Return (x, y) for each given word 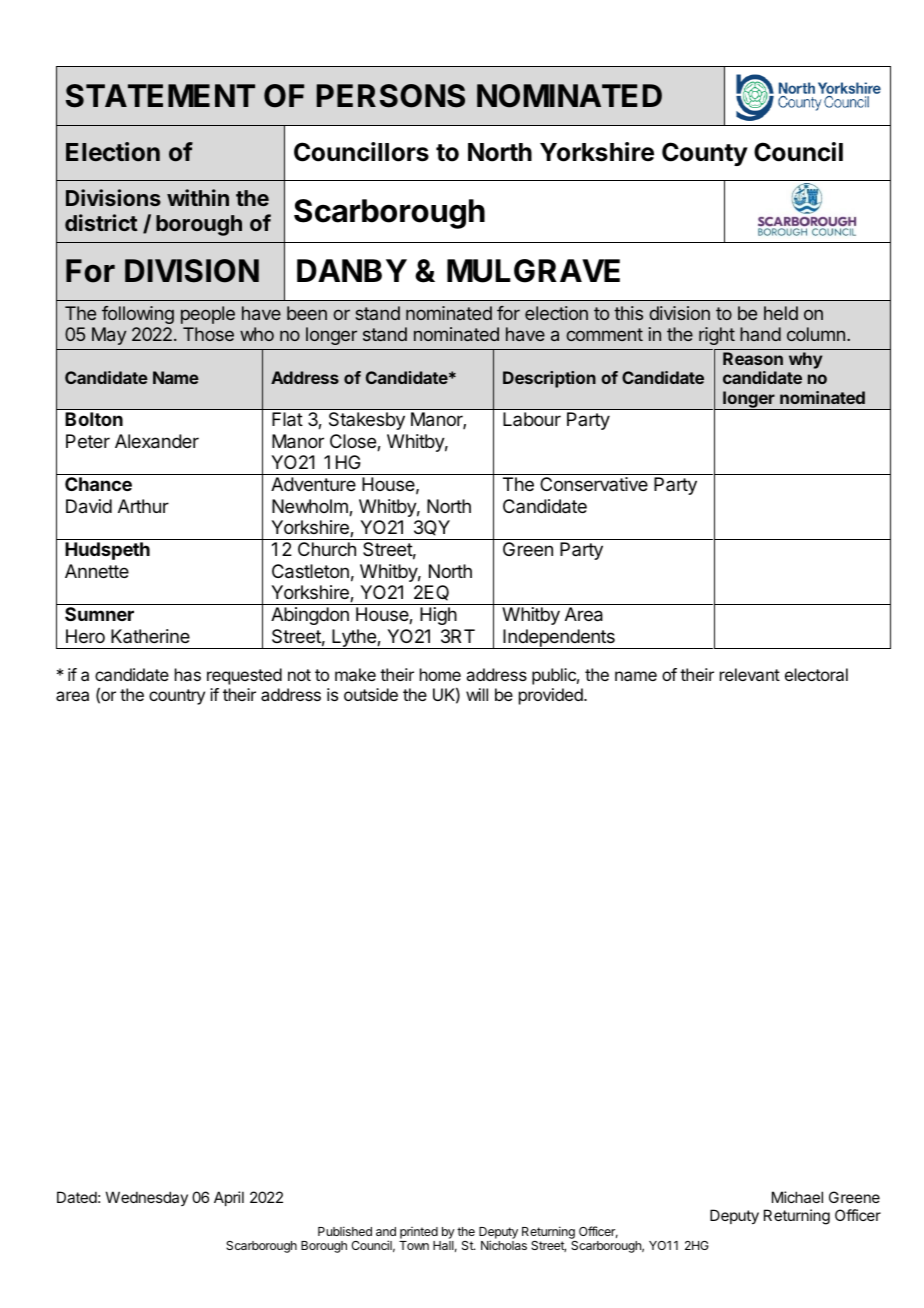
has (188, 674)
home (440, 674)
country (177, 697)
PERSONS (391, 96)
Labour (532, 419)
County (705, 154)
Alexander (157, 441)
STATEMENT (160, 96)
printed (419, 1233)
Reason (753, 358)
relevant (750, 674)
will (477, 694)
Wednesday (147, 1198)
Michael (797, 1197)
